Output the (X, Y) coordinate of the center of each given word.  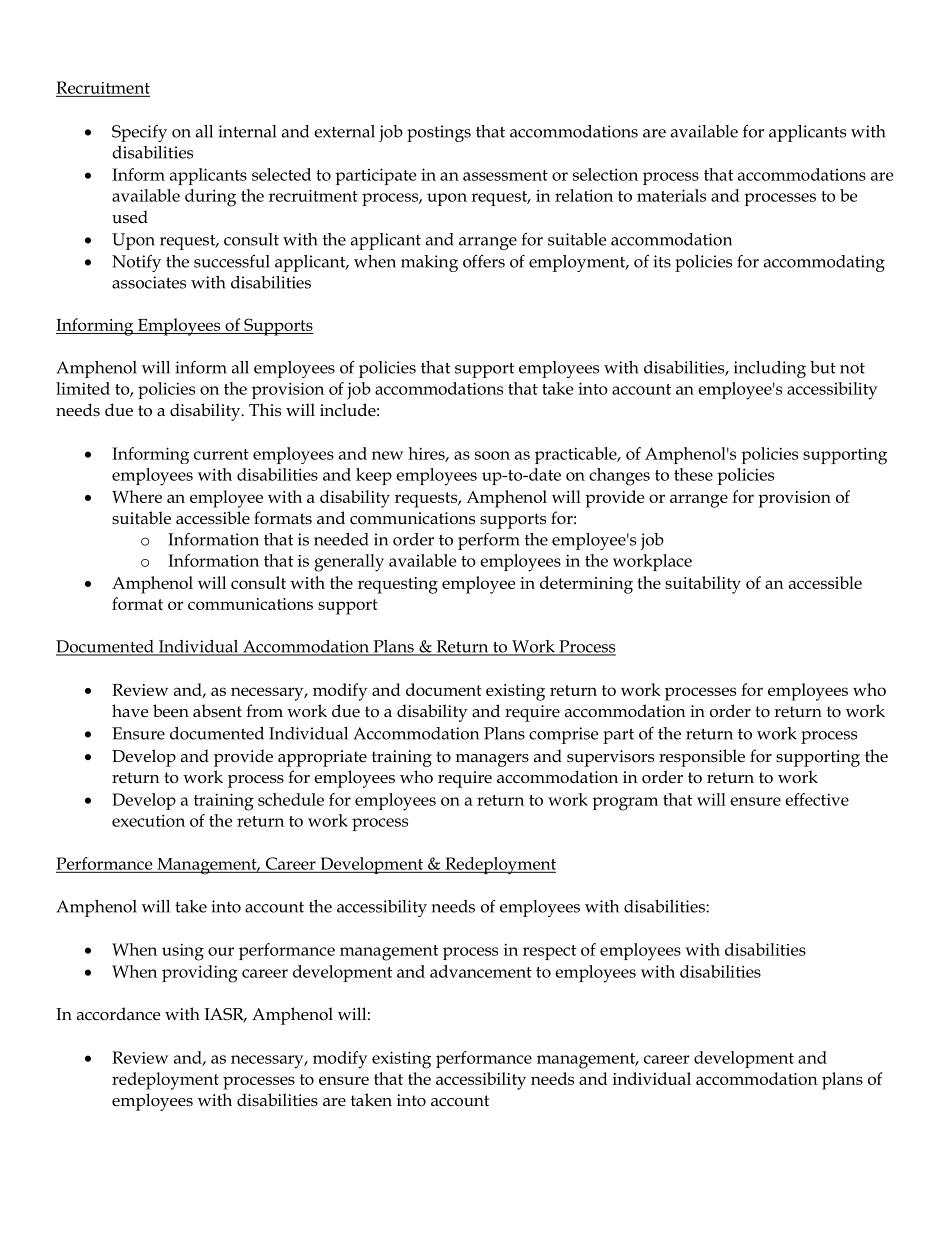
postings (439, 133)
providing (200, 974)
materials (671, 195)
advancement (481, 971)
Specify (139, 133)
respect (549, 952)
